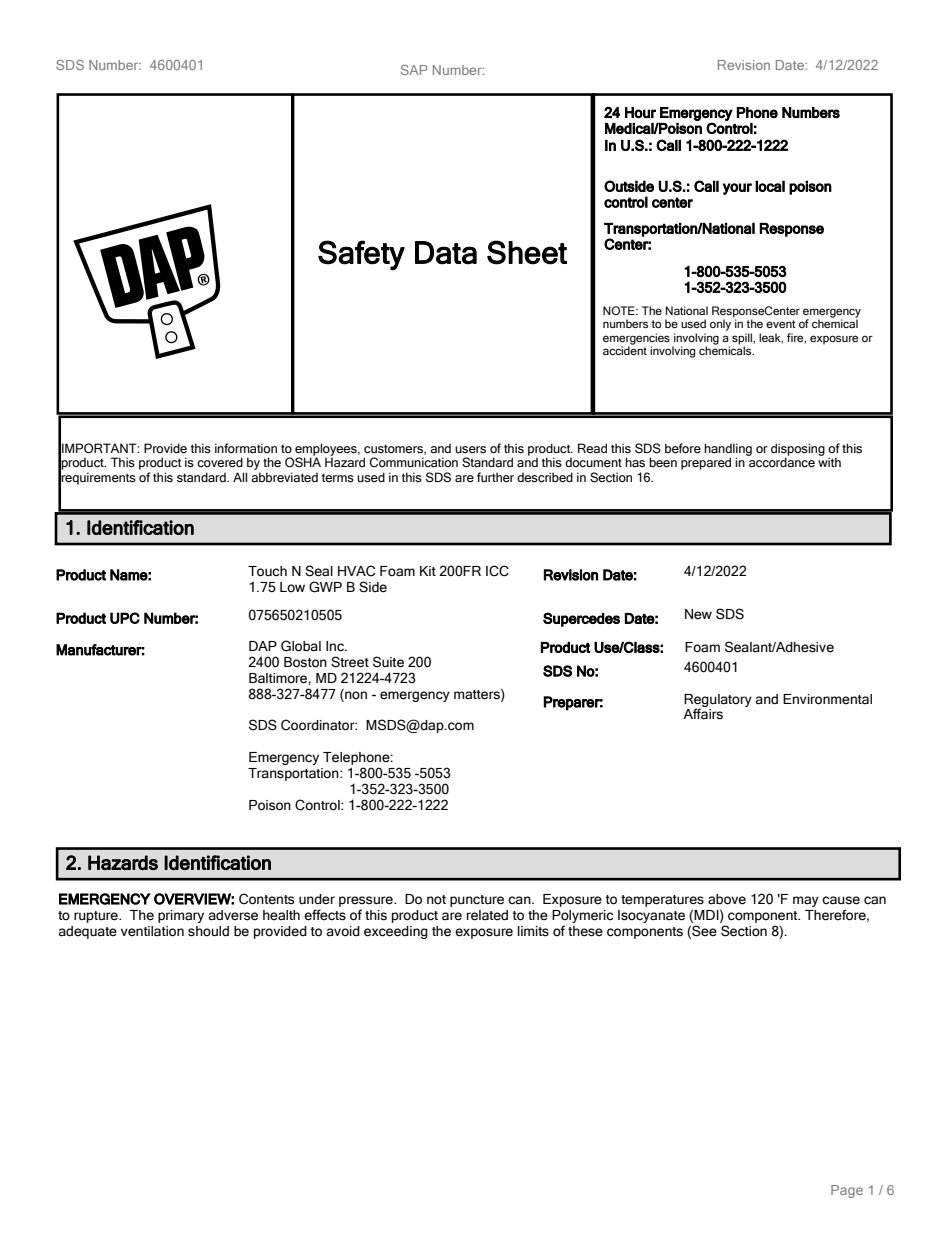 Image resolution: width=952 pixels, height=1233 pixels. I want to click on UPC, so click(125, 618).
